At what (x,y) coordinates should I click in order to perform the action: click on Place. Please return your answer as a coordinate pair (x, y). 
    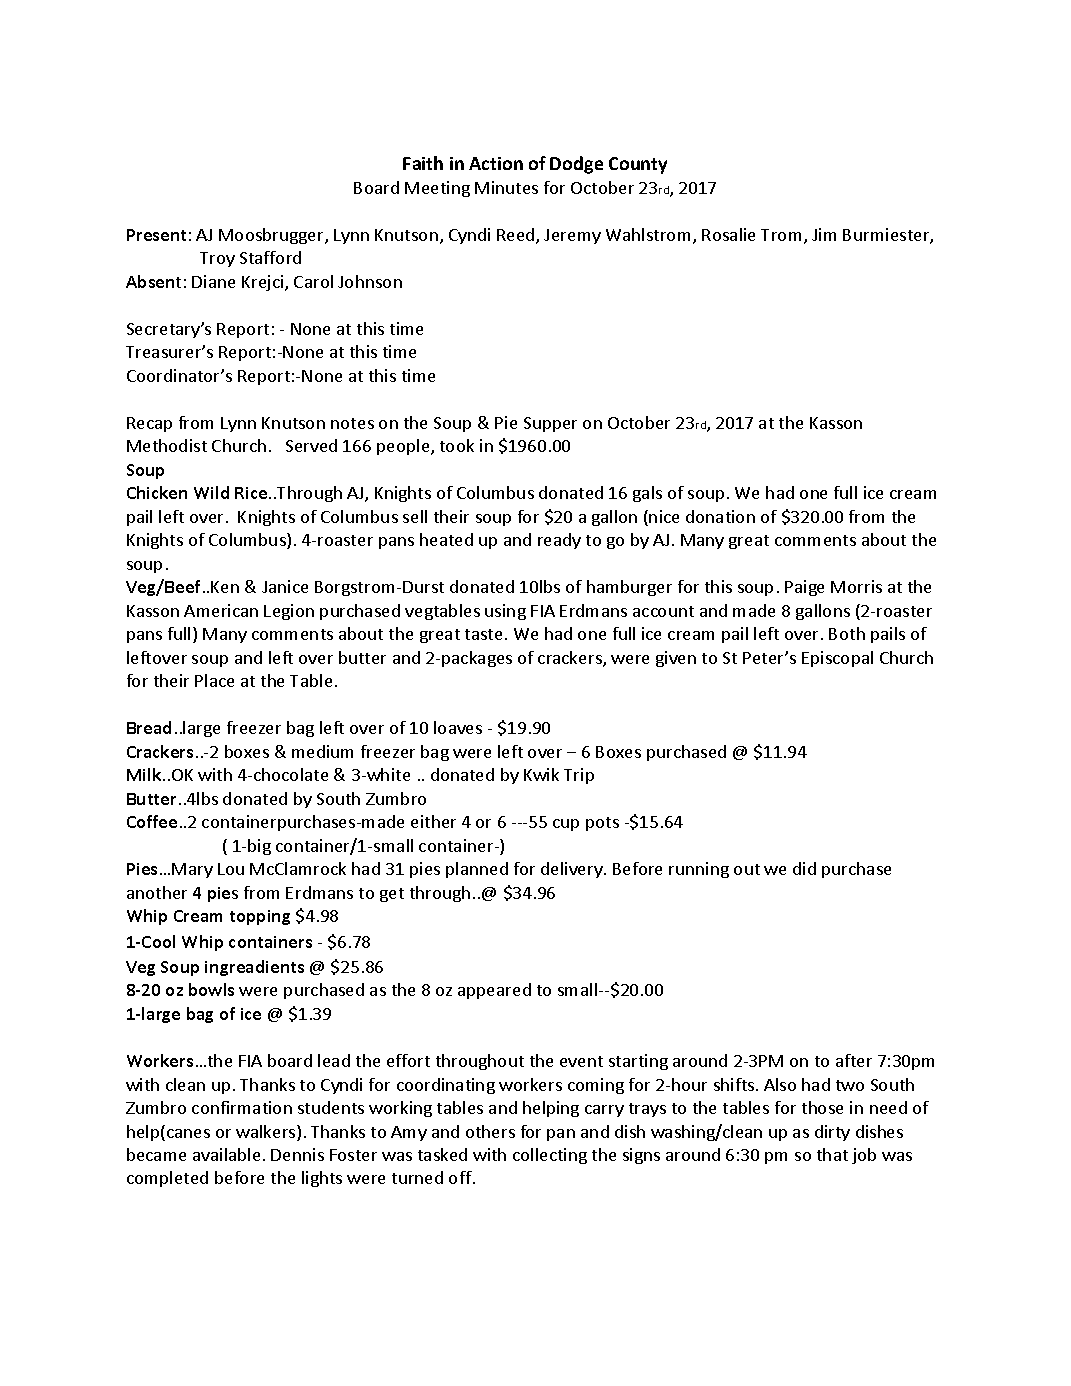
    Looking at the image, I should click on (214, 680).
